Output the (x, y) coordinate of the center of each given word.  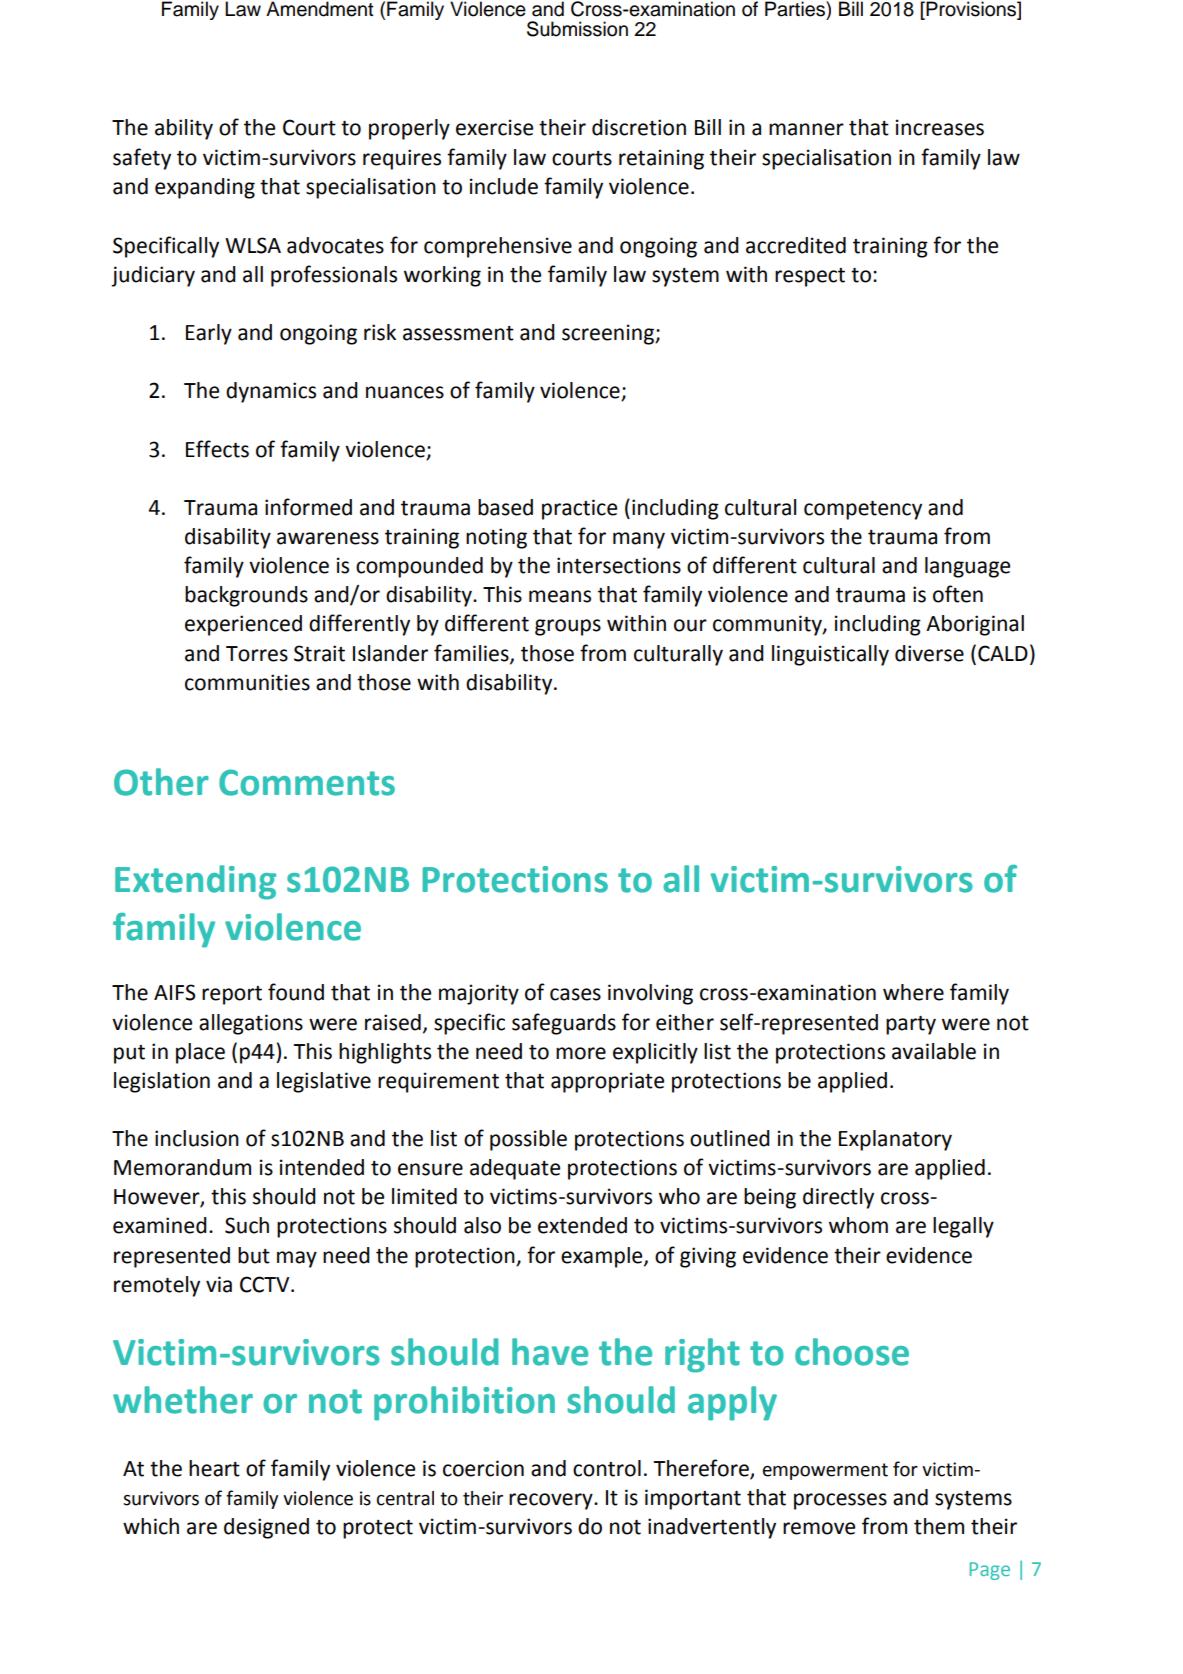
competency (863, 510)
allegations (251, 1024)
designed (266, 1528)
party (911, 1025)
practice (579, 509)
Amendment (320, 9)
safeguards (564, 1024)
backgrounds (246, 596)
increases (940, 127)
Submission (577, 29)
